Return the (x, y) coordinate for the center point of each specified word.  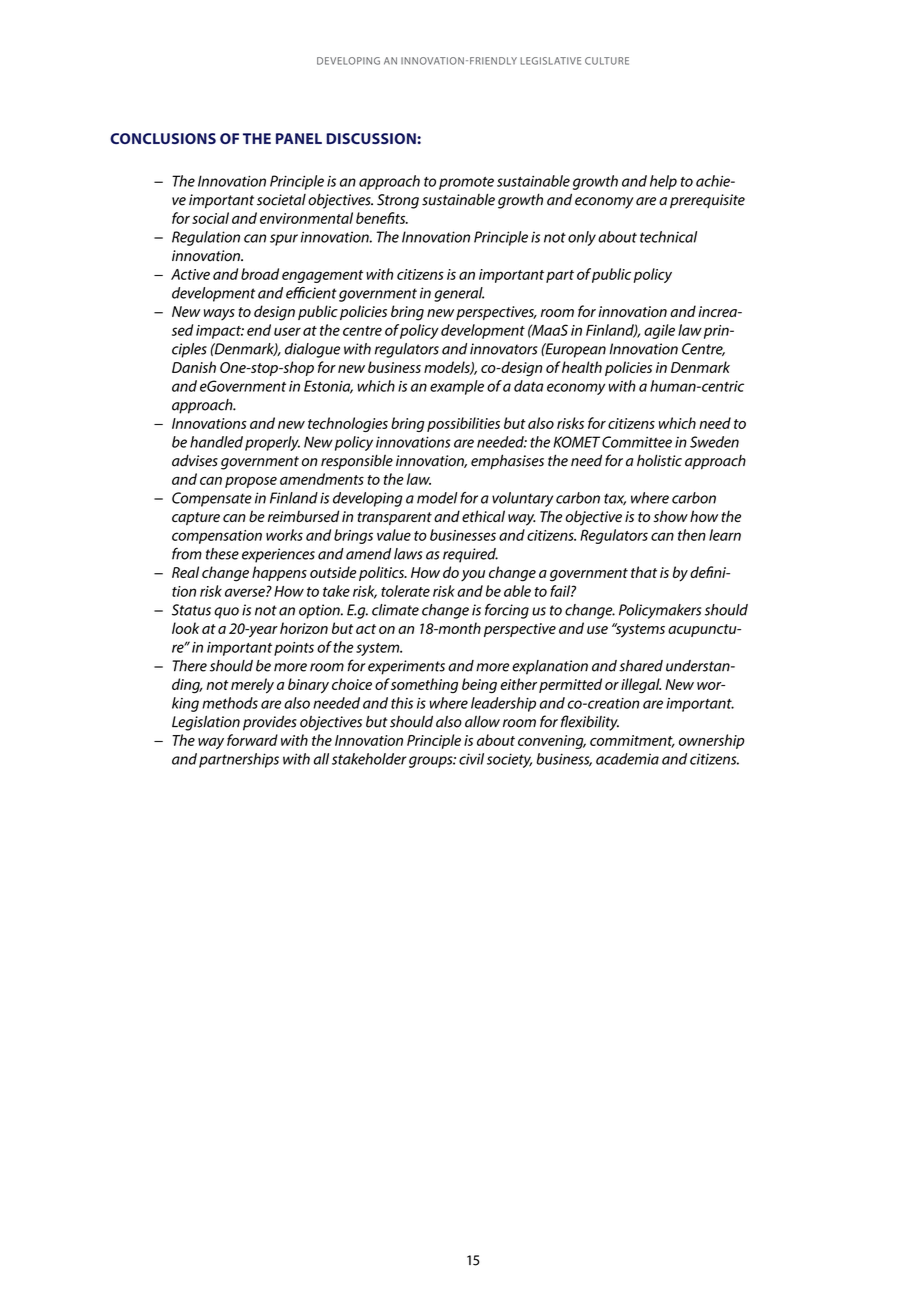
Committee (637, 442)
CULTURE (607, 61)
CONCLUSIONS (163, 138)
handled (216, 442)
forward (252, 740)
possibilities (463, 424)
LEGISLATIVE (550, 61)
